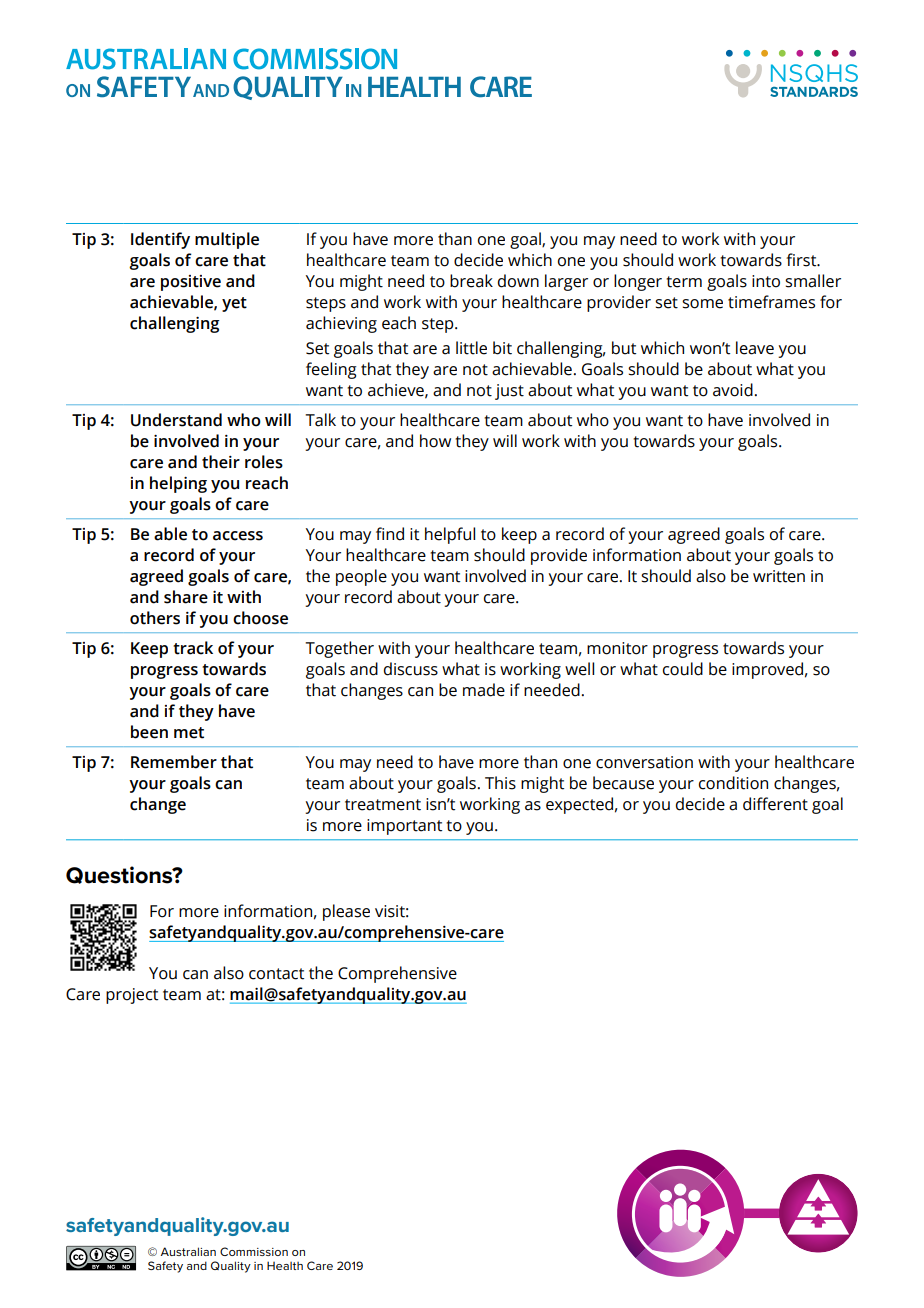 This screenshot has height=1308, width=924. What do you see at coordinates (188, 1251) in the screenshot?
I see `Australian` at bounding box center [188, 1251].
